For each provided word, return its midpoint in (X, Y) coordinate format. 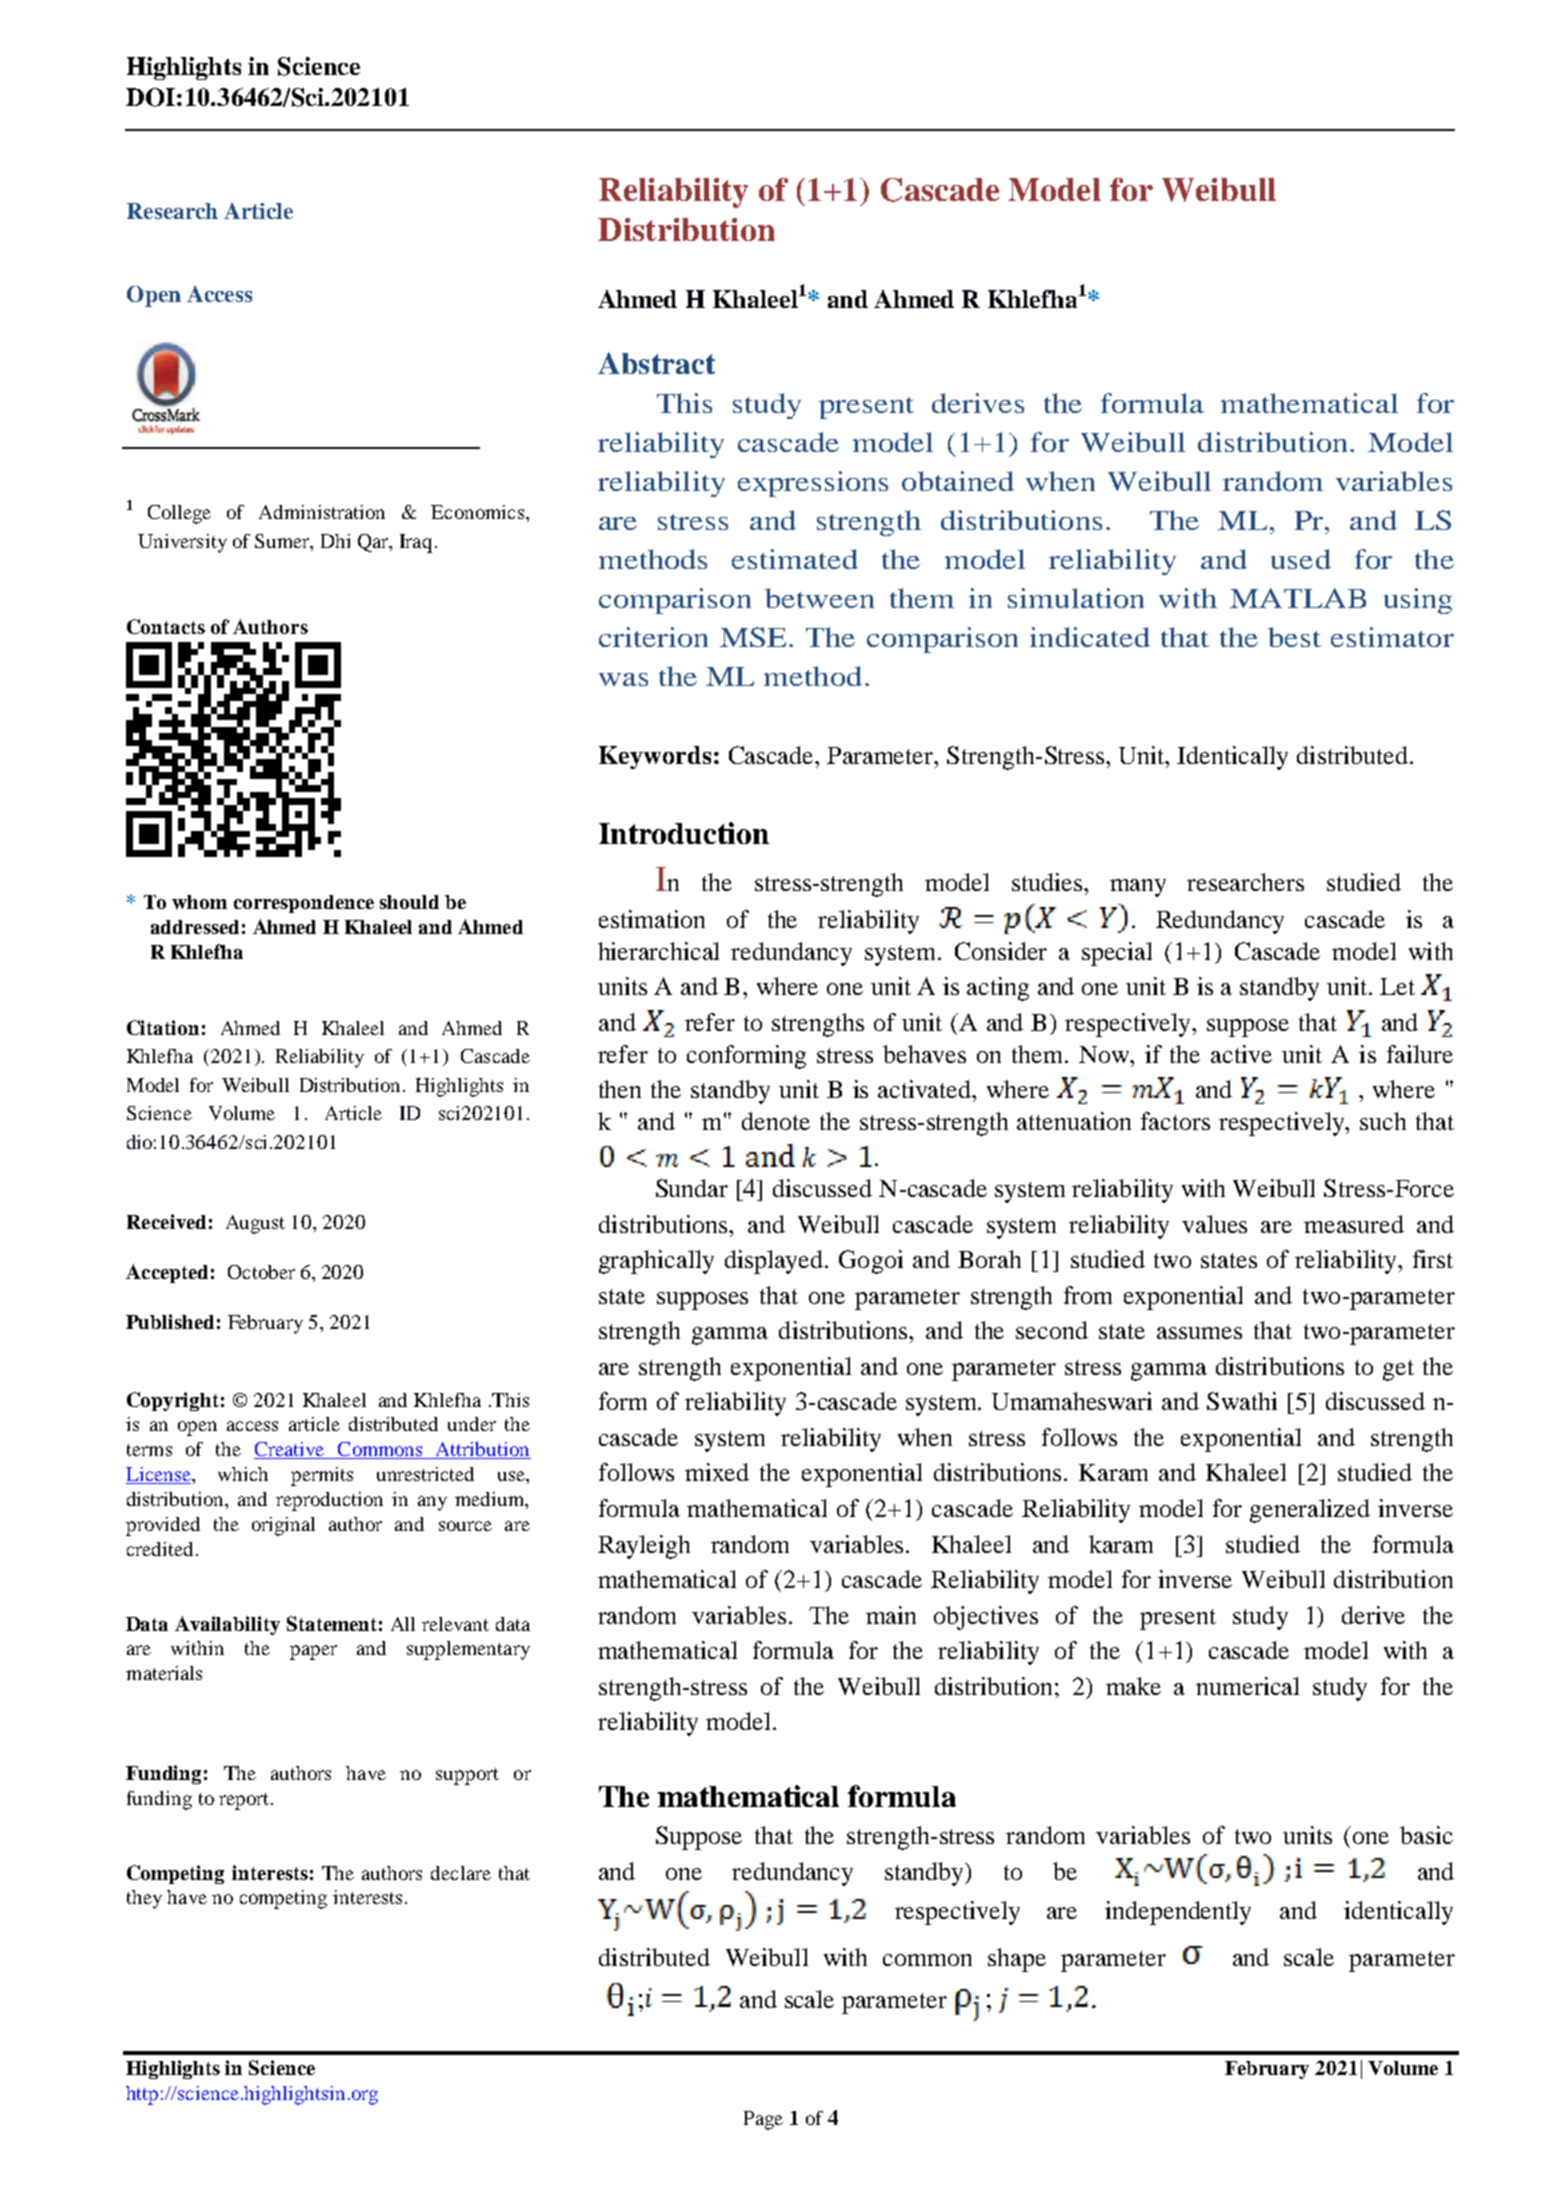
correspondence (304, 904)
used (1301, 559)
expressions (813, 484)
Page (763, 2120)
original (283, 1526)
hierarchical (658, 951)
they (144, 1899)
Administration (322, 512)
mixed (717, 1472)
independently (1178, 1913)
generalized (1310, 1511)
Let (1397, 986)
